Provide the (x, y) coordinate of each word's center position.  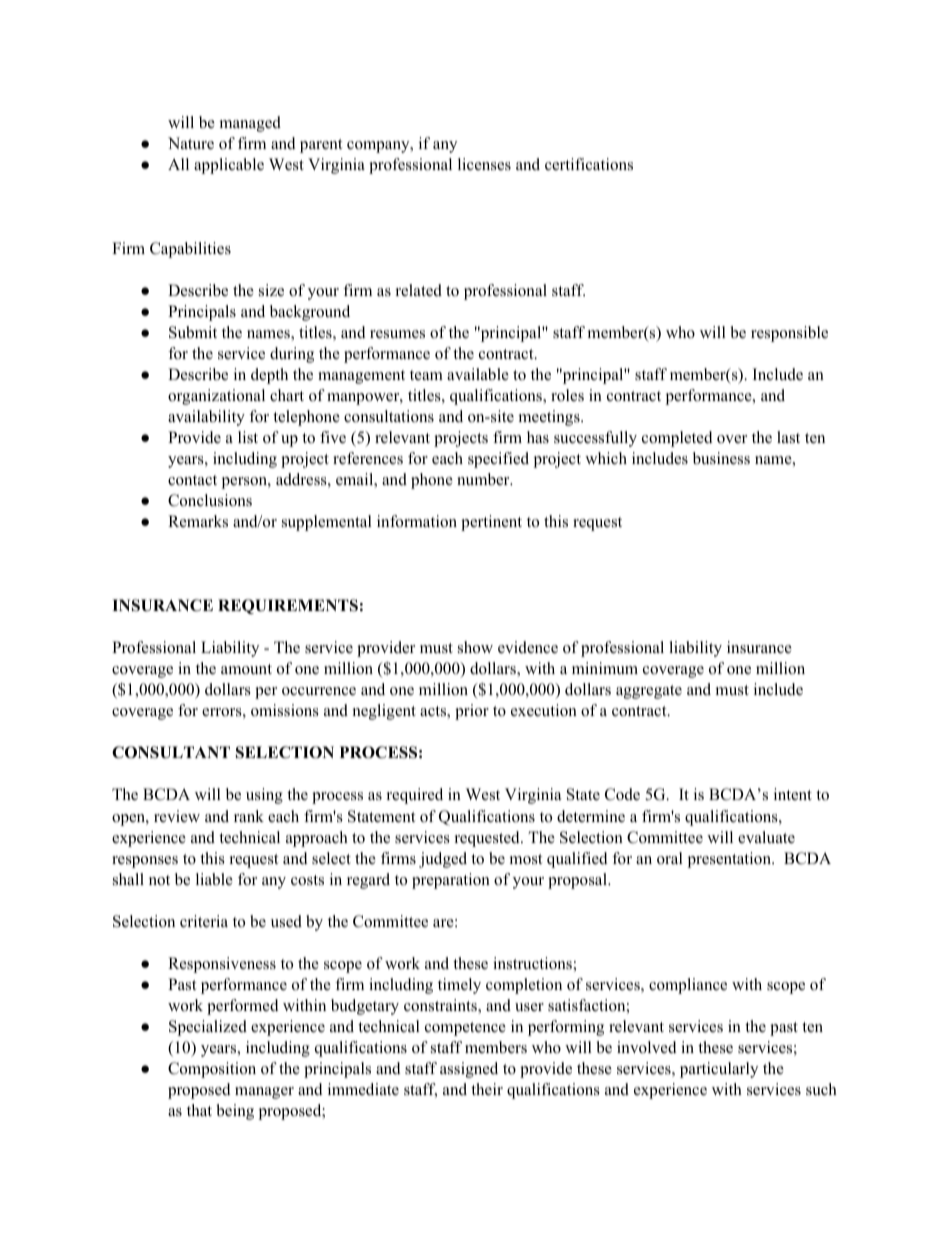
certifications (589, 164)
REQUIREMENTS (288, 606)
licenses (484, 164)
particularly (719, 1070)
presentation (730, 860)
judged (443, 860)
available (478, 374)
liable (214, 879)
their (487, 1089)
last (788, 437)
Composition (212, 1070)
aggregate (649, 692)
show (475, 647)
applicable (229, 166)
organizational (216, 397)
